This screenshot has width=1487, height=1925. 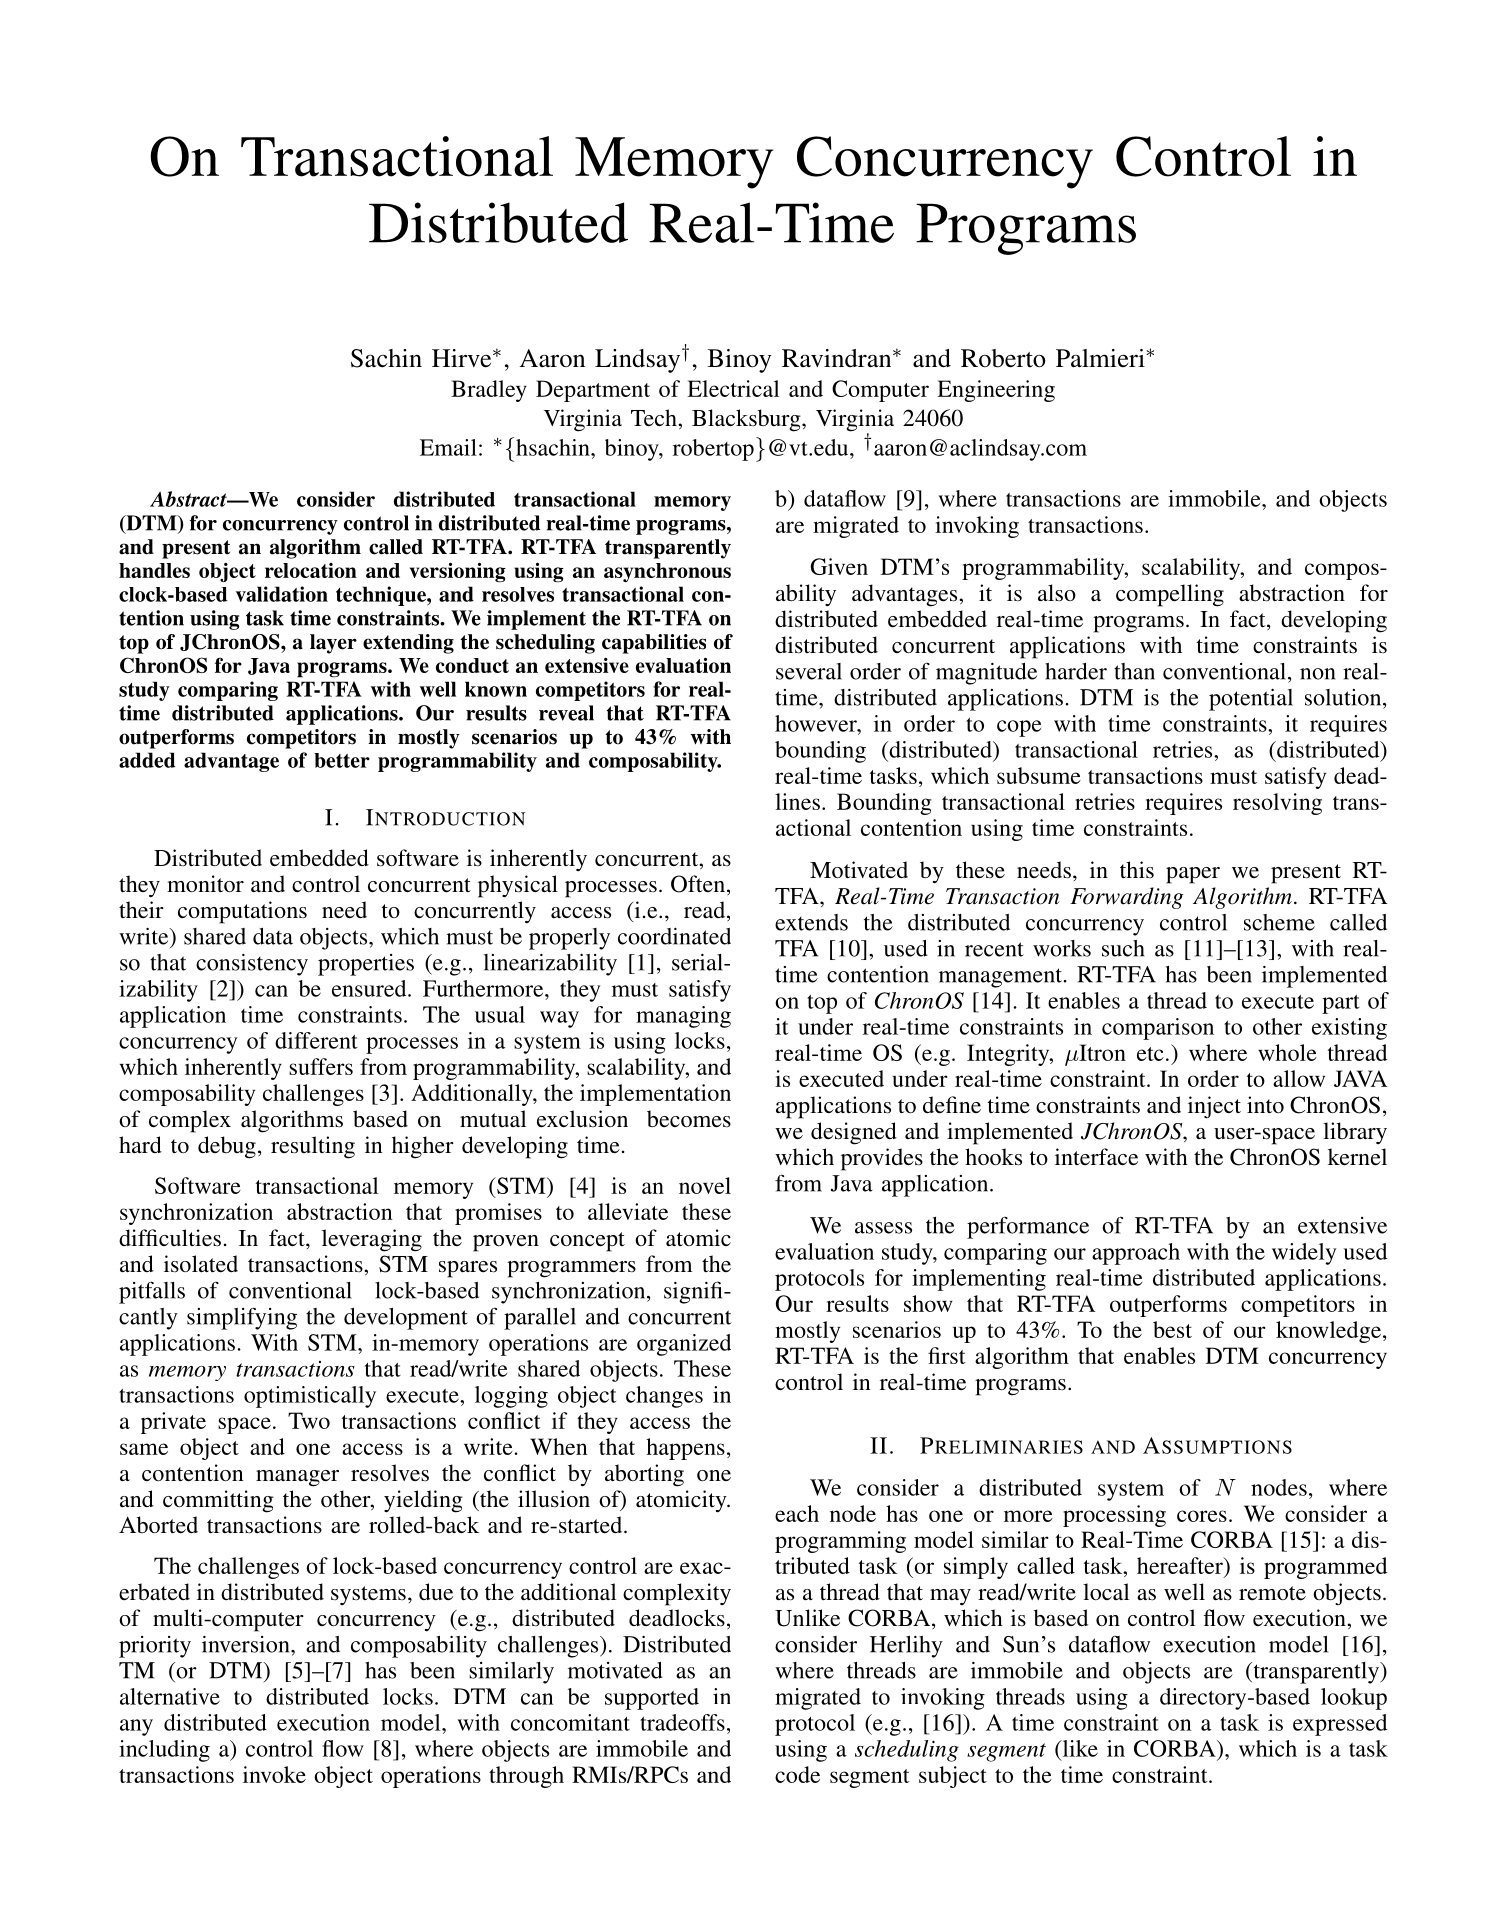 What do you see at coordinates (1214, 1107) in the screenshot?
I see `inject` at bounding box center [1214, 1107].
